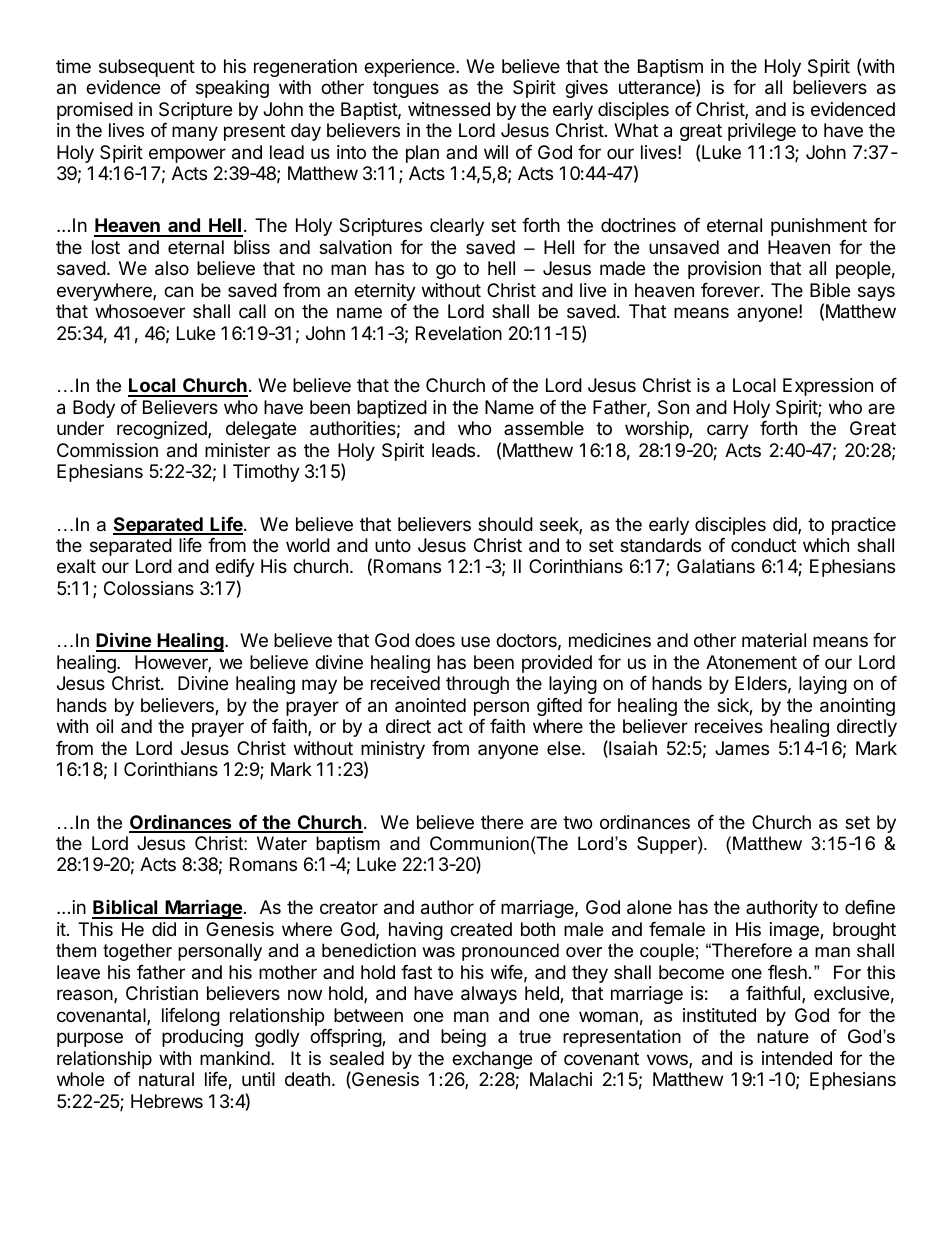 The height and width of the document is (1233, 952). I want to click on privilege, so click(762, 132).
